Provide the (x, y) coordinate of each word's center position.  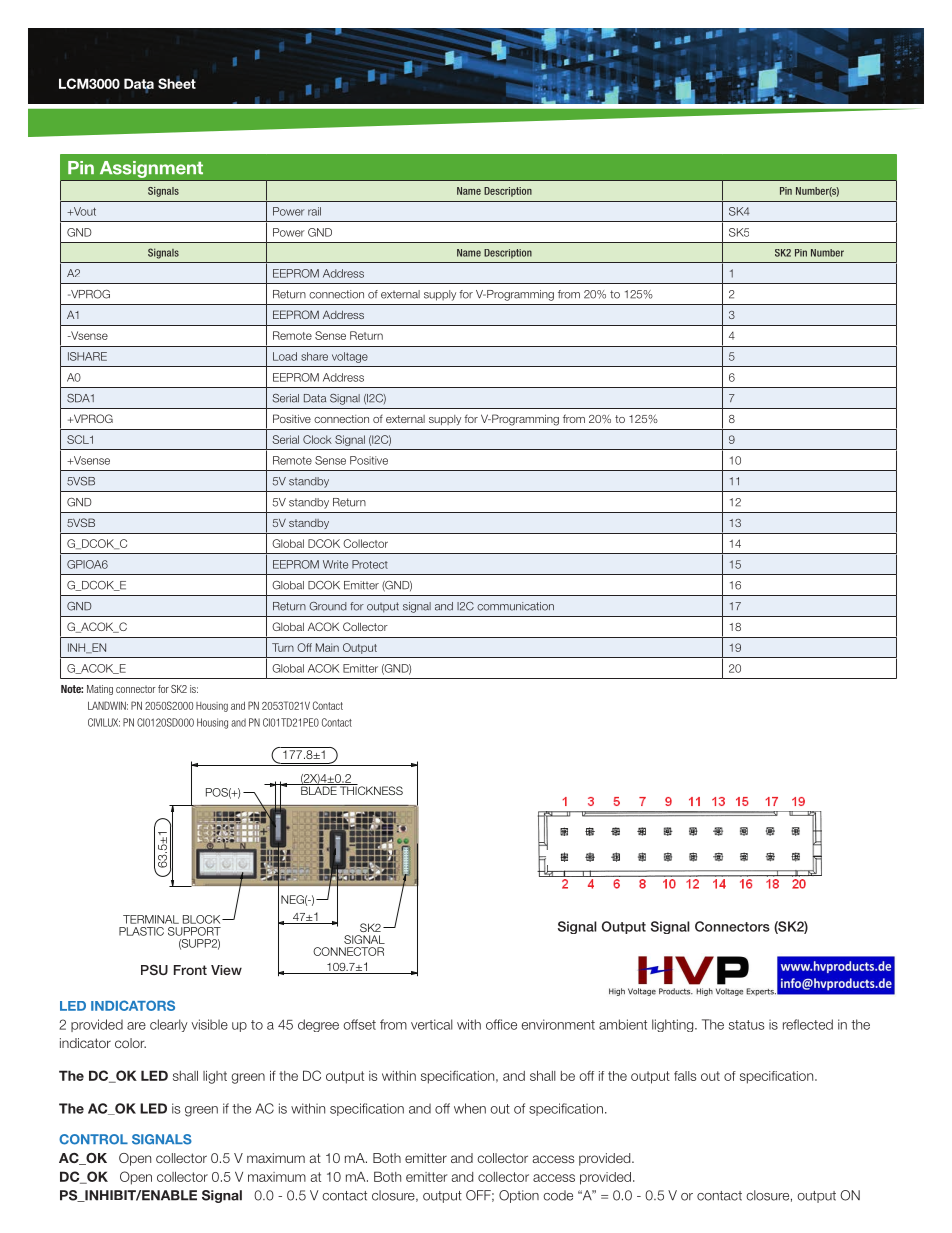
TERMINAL (151, 919)
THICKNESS (370, 789)
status (747, 1025)
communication (515, 606)
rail (314, 211)
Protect (370, 564)
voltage (350, 357)
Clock (317, 439)
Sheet (177, 83)
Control (93, 1139)
